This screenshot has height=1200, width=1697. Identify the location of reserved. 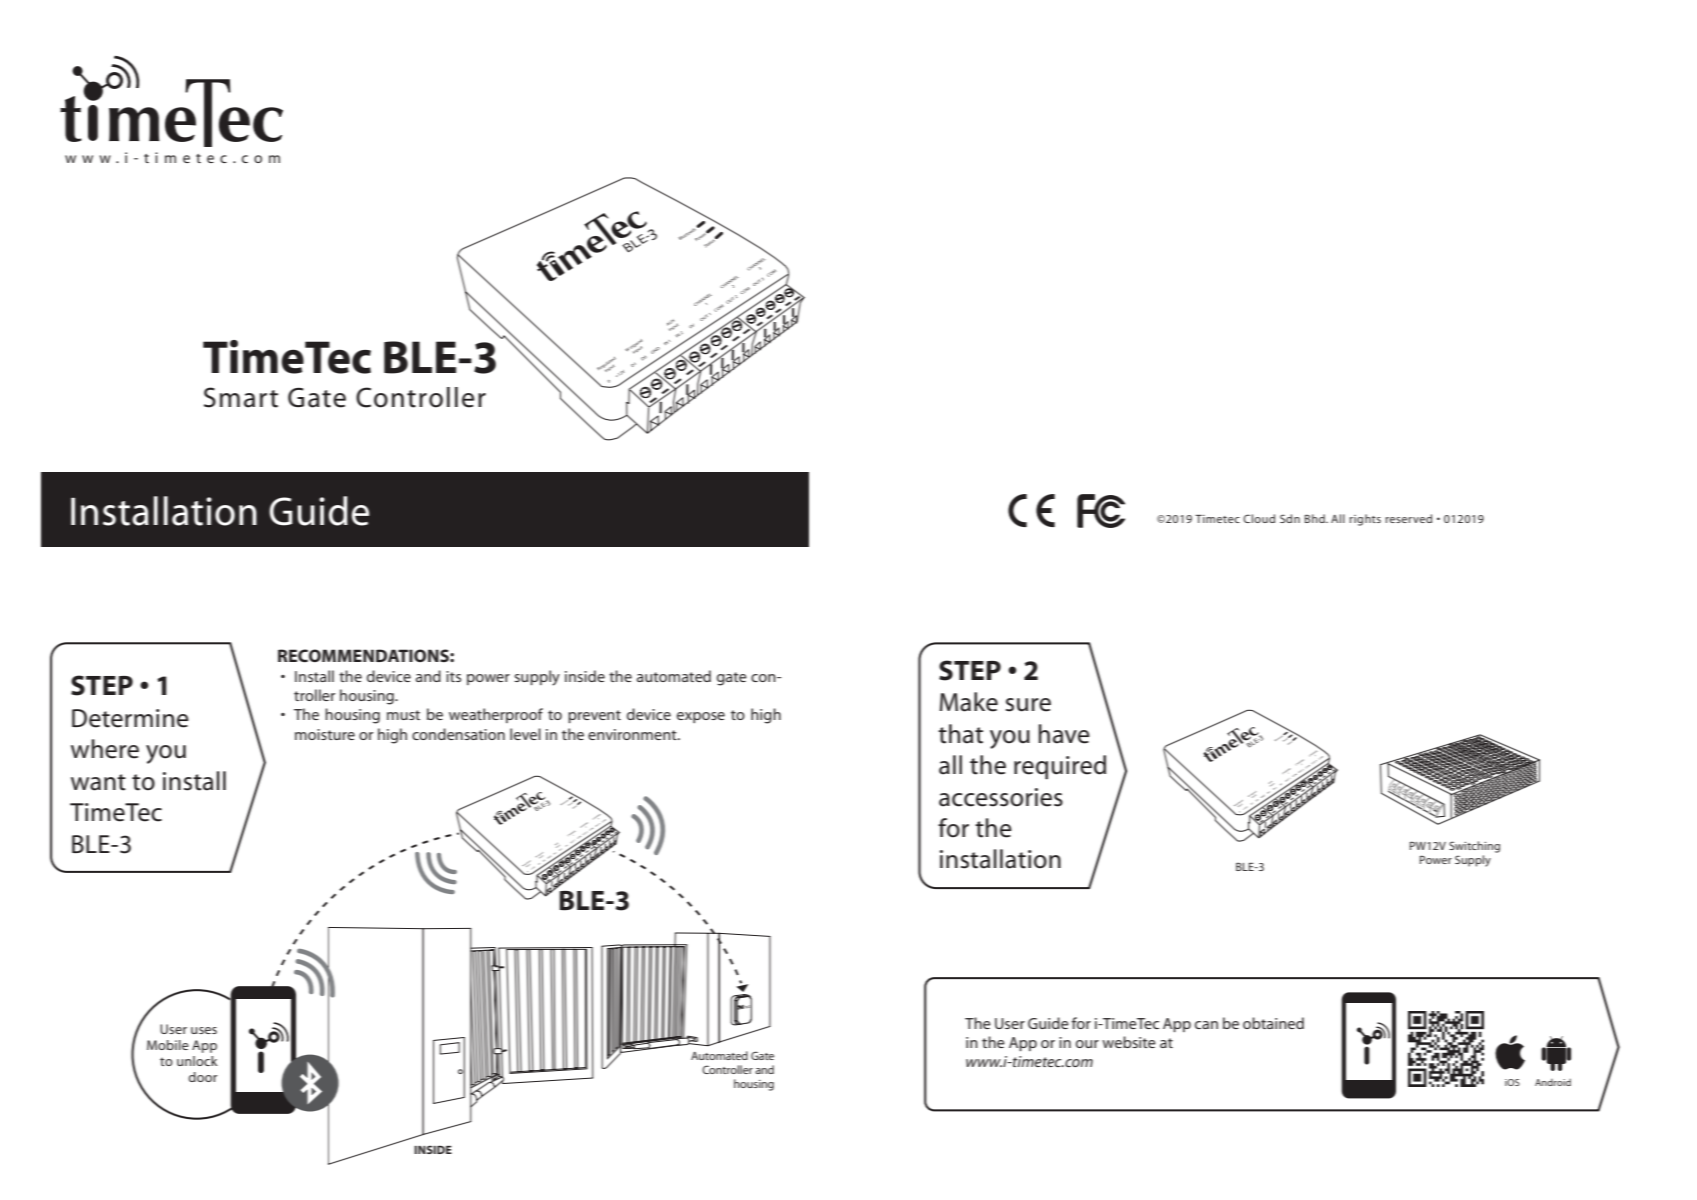
(1408, 518).
